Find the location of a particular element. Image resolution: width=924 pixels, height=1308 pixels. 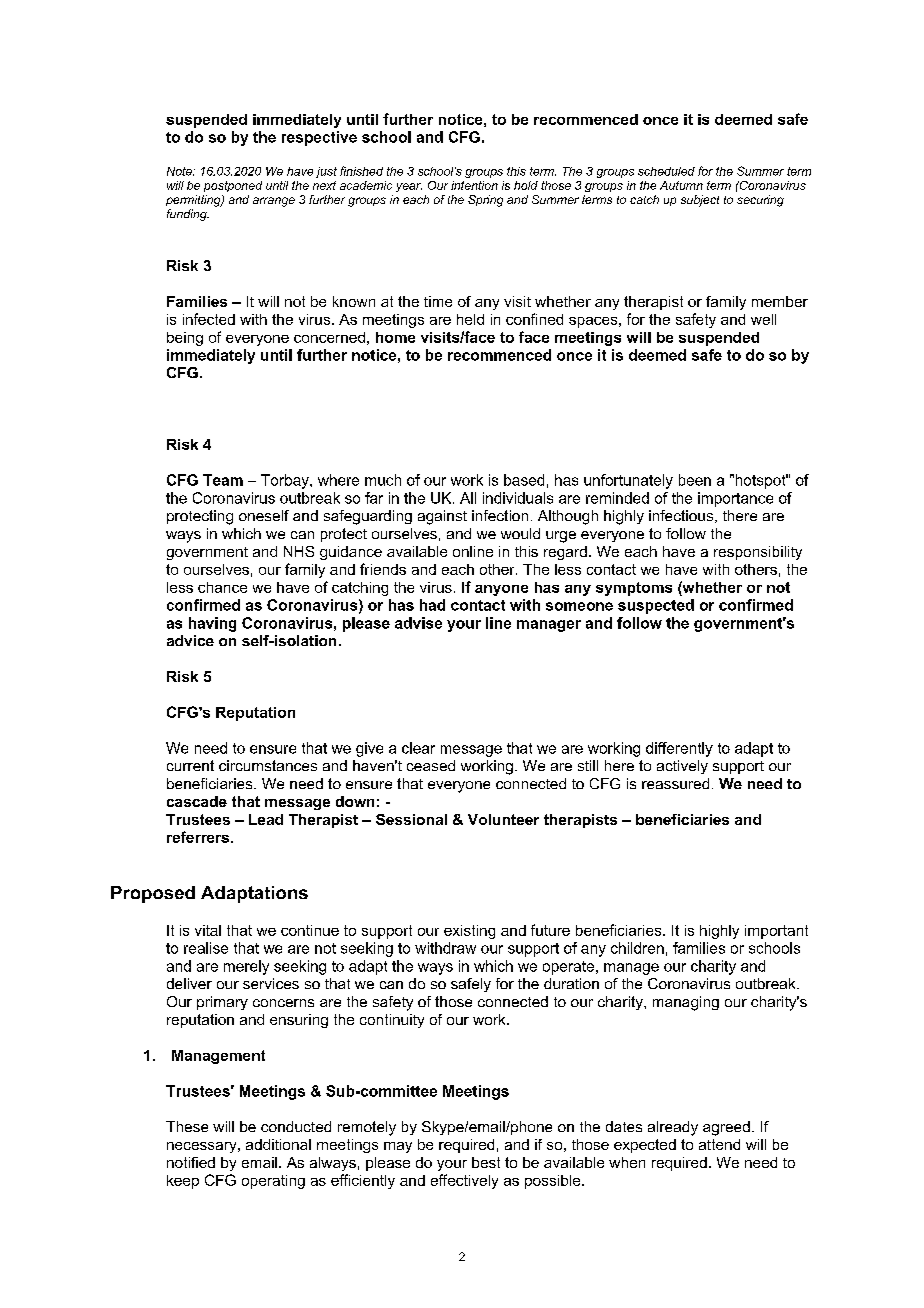

Volunteer is located at coordinates (503, 819).
